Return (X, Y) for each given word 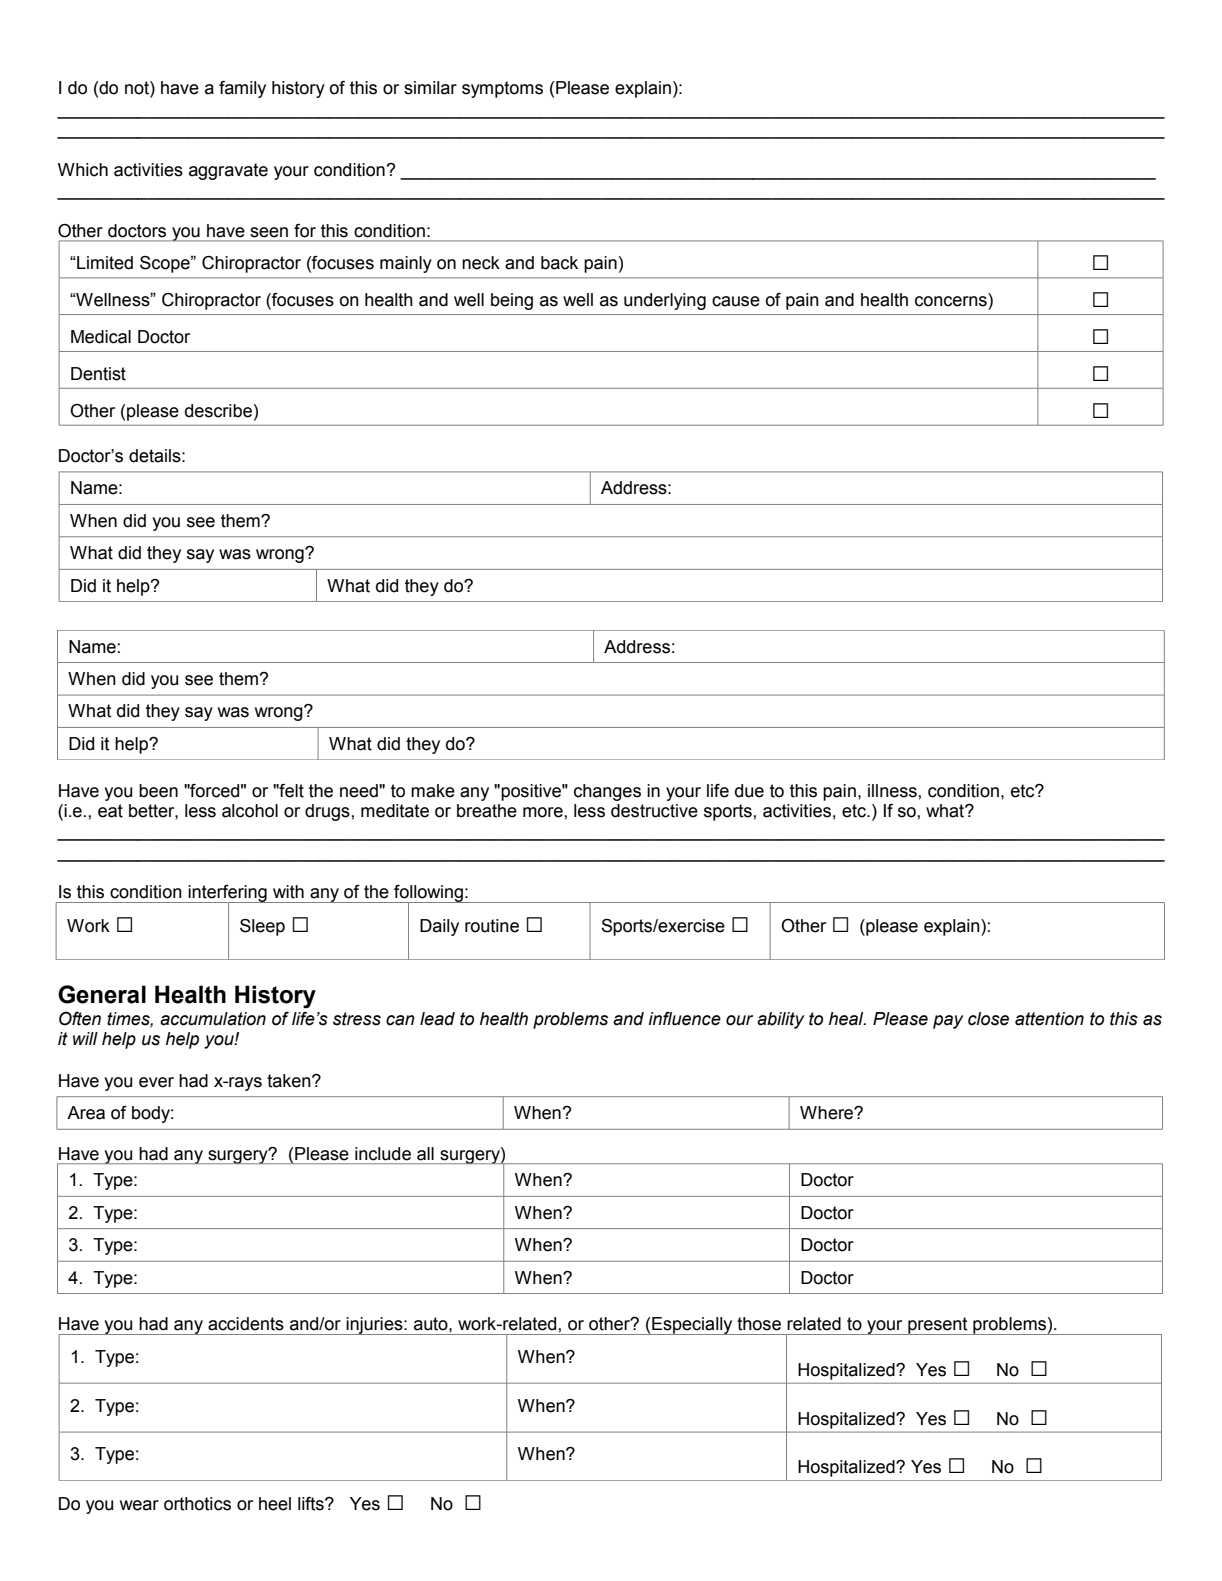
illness (893, 791)
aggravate (228, 171)
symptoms (502, 89)
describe (218, 411)
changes (607, 792)
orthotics (197, 1504)
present (938, 1326)
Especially (692, 1326)
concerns (951, 301)
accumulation (213, 1019)
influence (685, 1019)
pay (948, 1022)
